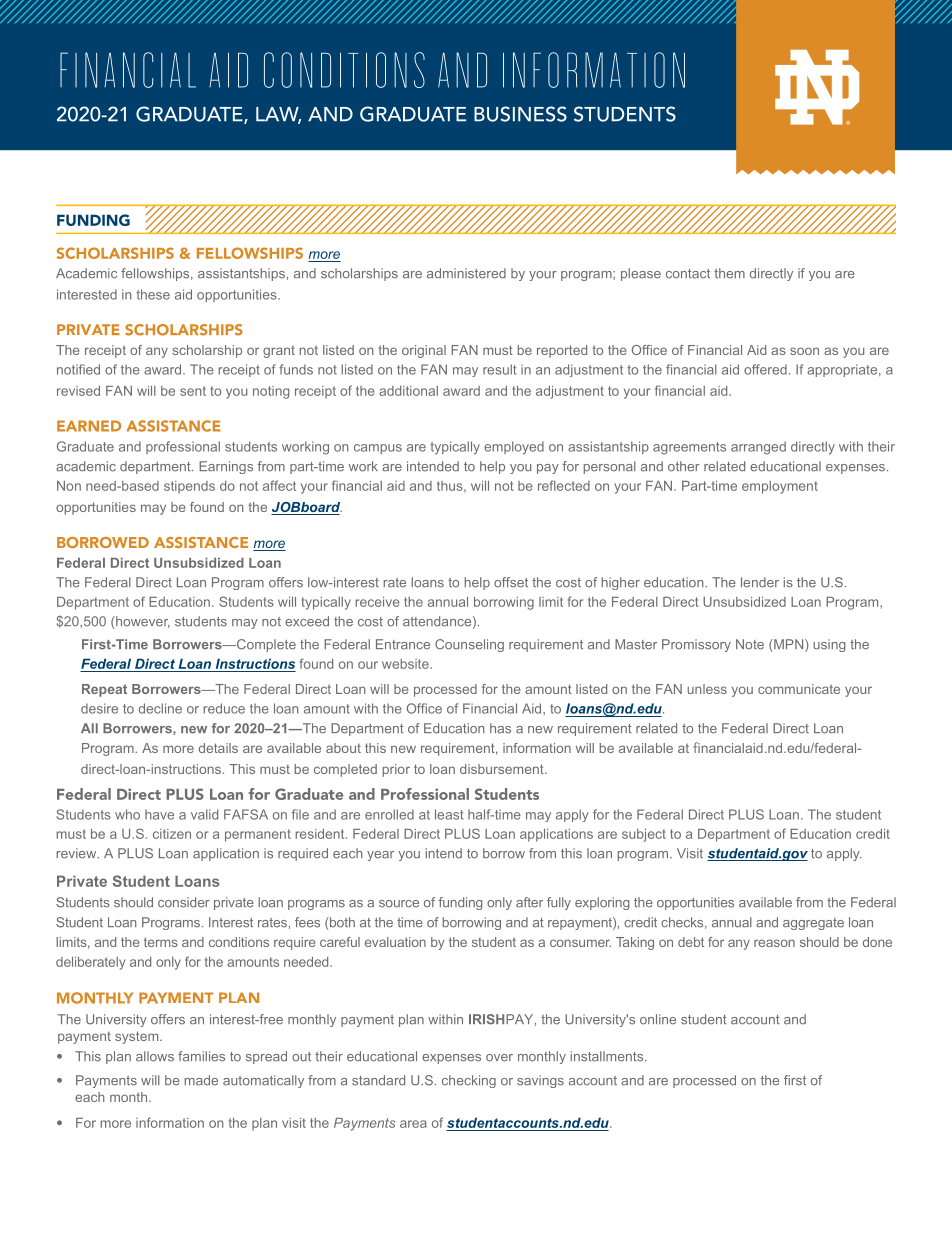 This screenshot has height=1233, width=952. Describe the element at coordinates (765, 369) in the screenshot. I see `offered` at that location.
